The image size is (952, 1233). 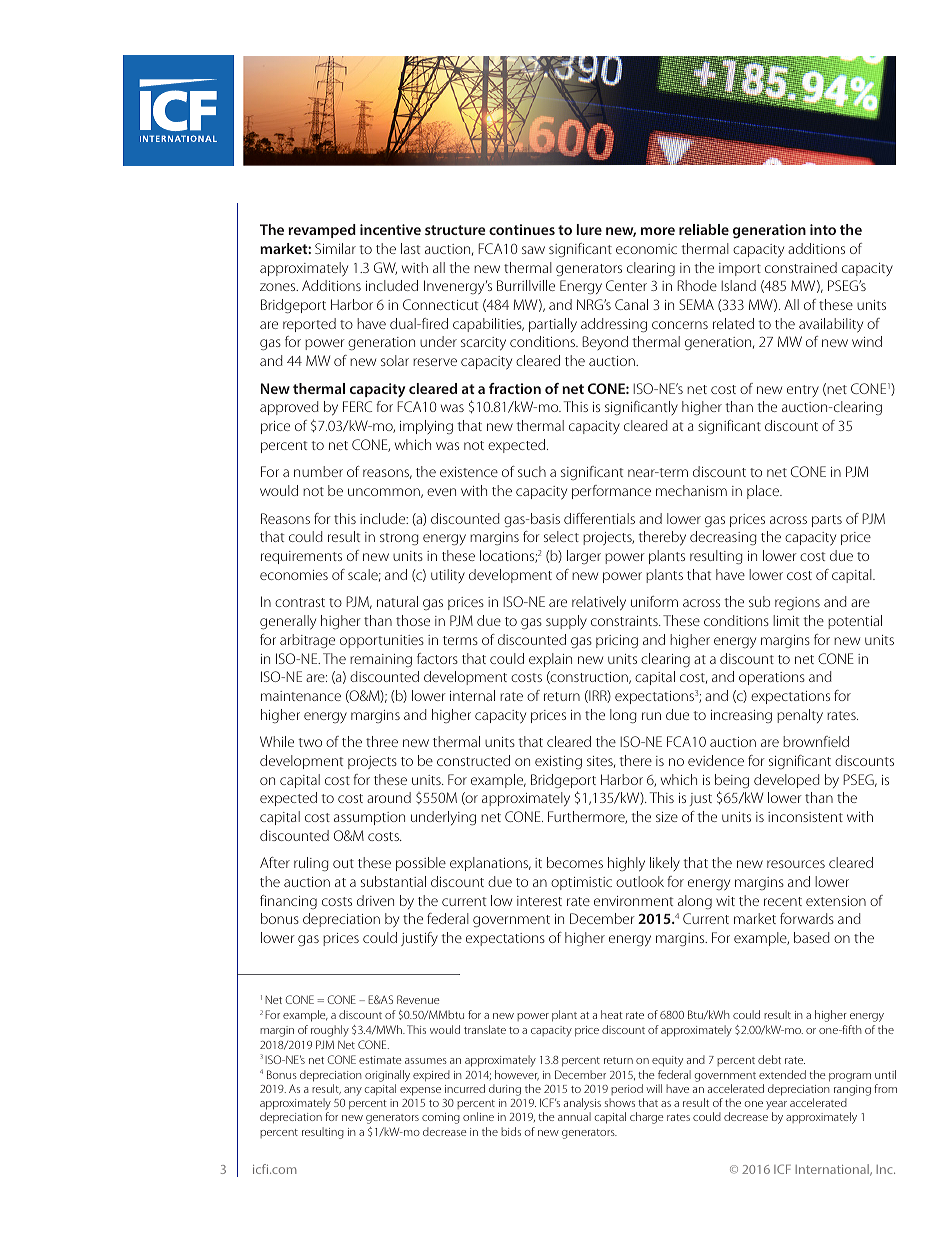 What do you see at coordinates (550, 660) in the image?
I see `explain` at bounding box center [550, 660].
